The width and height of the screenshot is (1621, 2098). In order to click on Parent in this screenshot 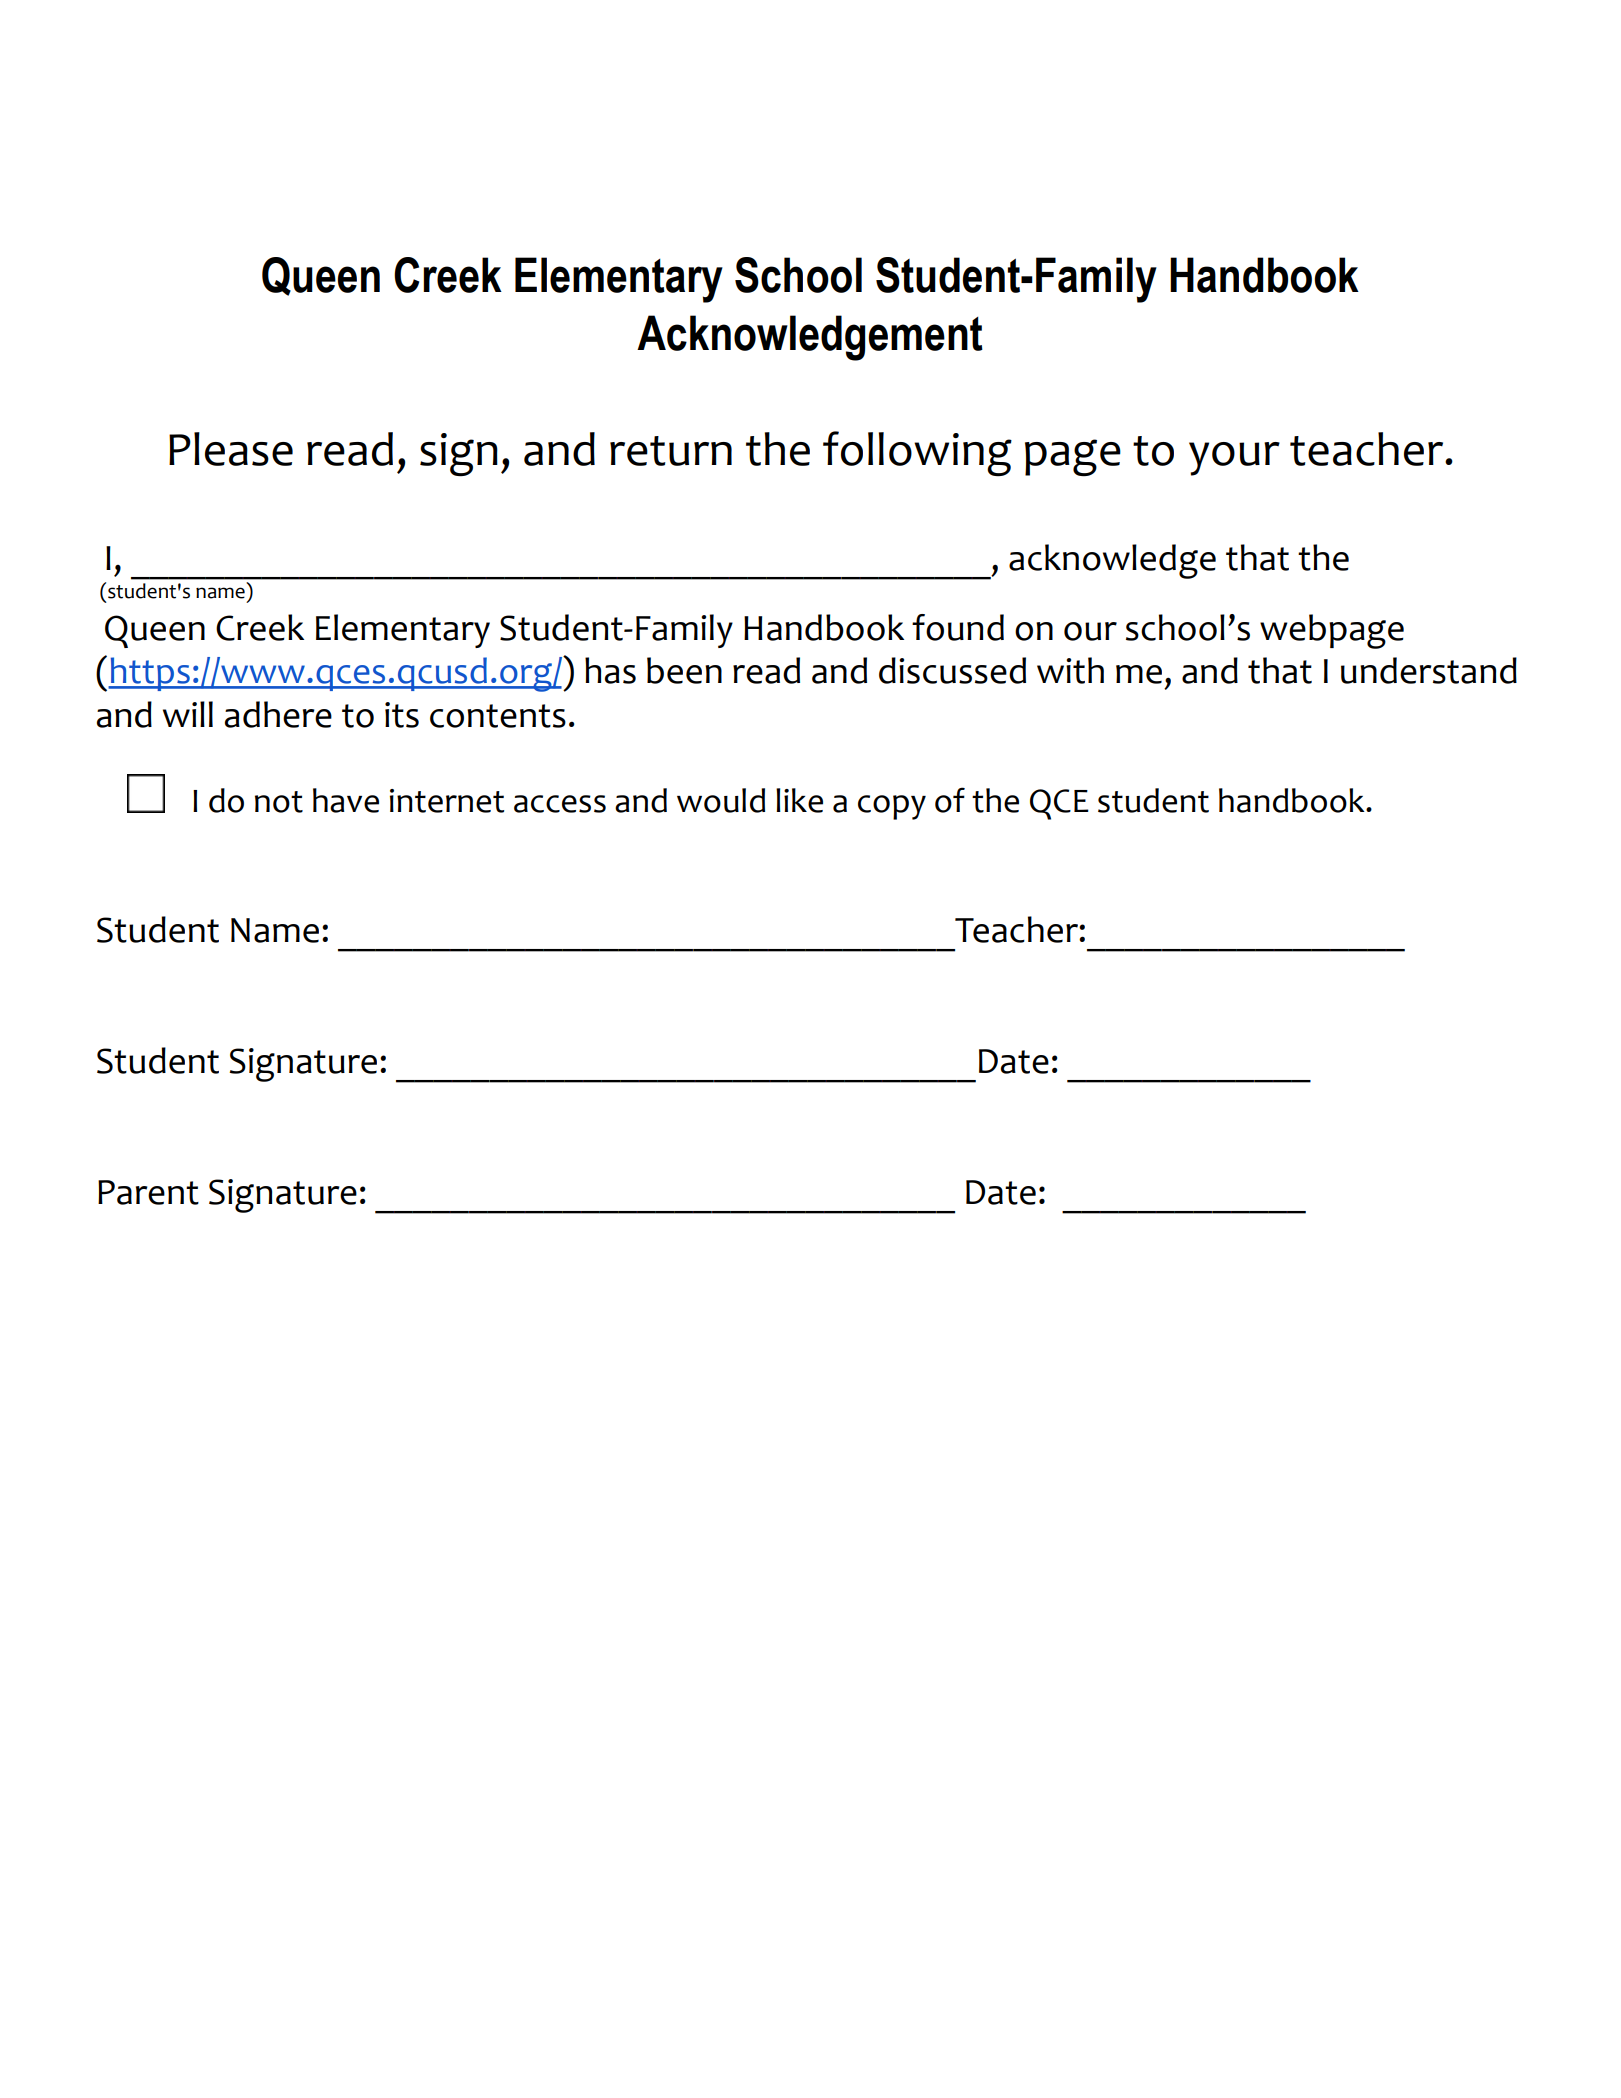, I will do `click(148, 1192)`.
